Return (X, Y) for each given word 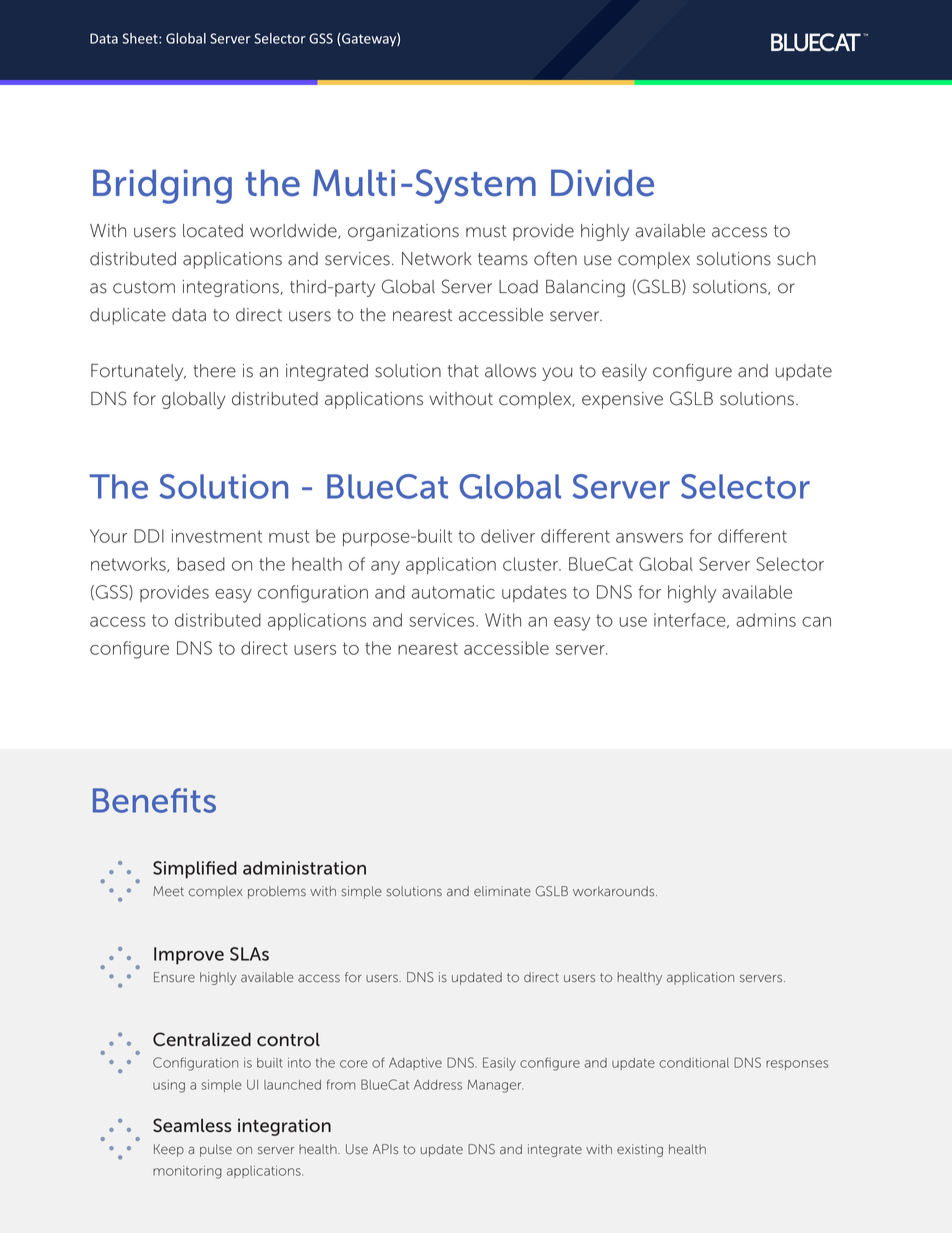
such (796, 259)
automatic (453, 592)
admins (766, 620)
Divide (602, 183)
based (201, 564)
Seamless (192, 1125)
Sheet (141, 38)
